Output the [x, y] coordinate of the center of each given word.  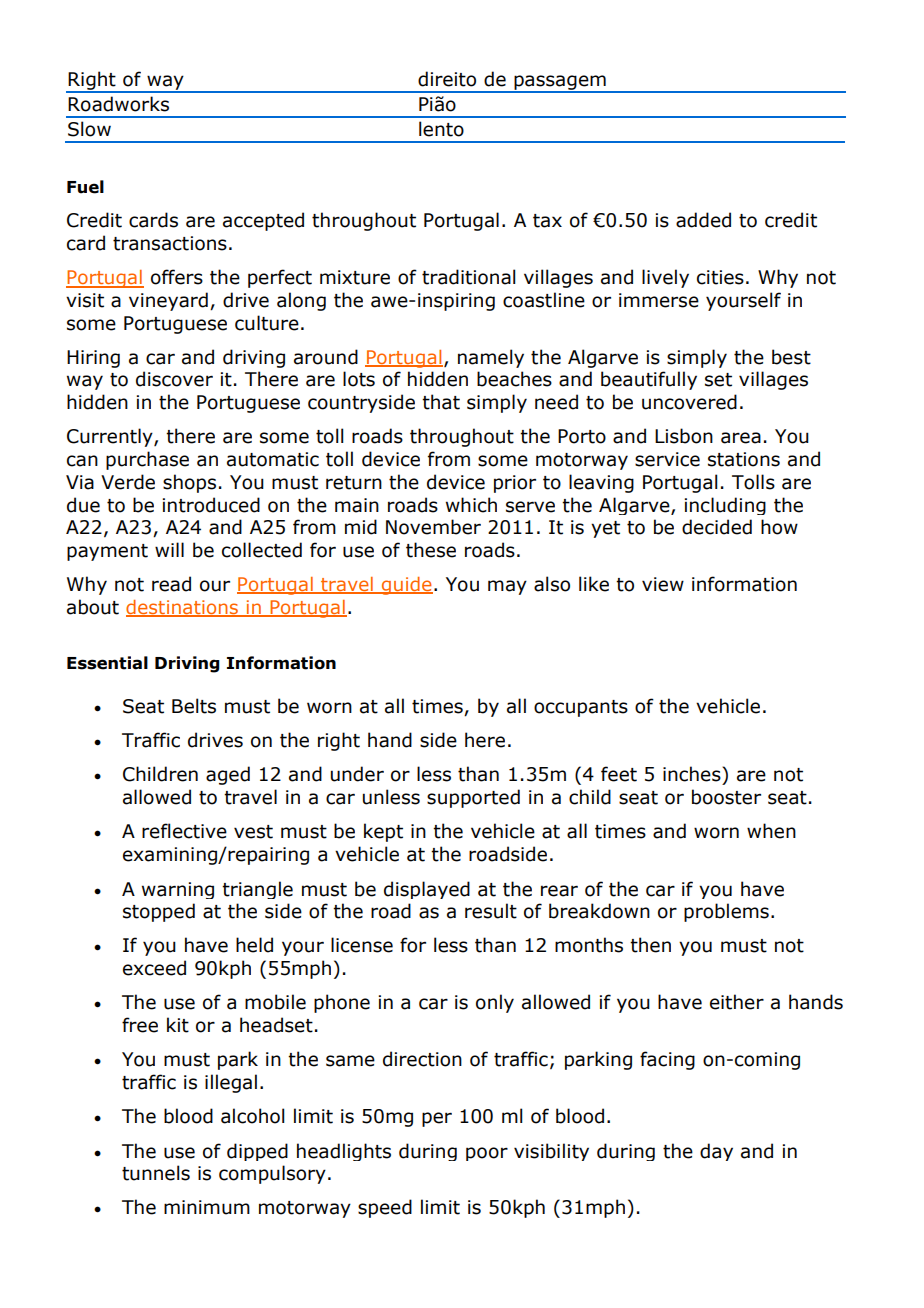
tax [547, 221]
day [716, 1152]
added [703, 220]
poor [487, 1154]
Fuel [85, 187]
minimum [207, 1207]
